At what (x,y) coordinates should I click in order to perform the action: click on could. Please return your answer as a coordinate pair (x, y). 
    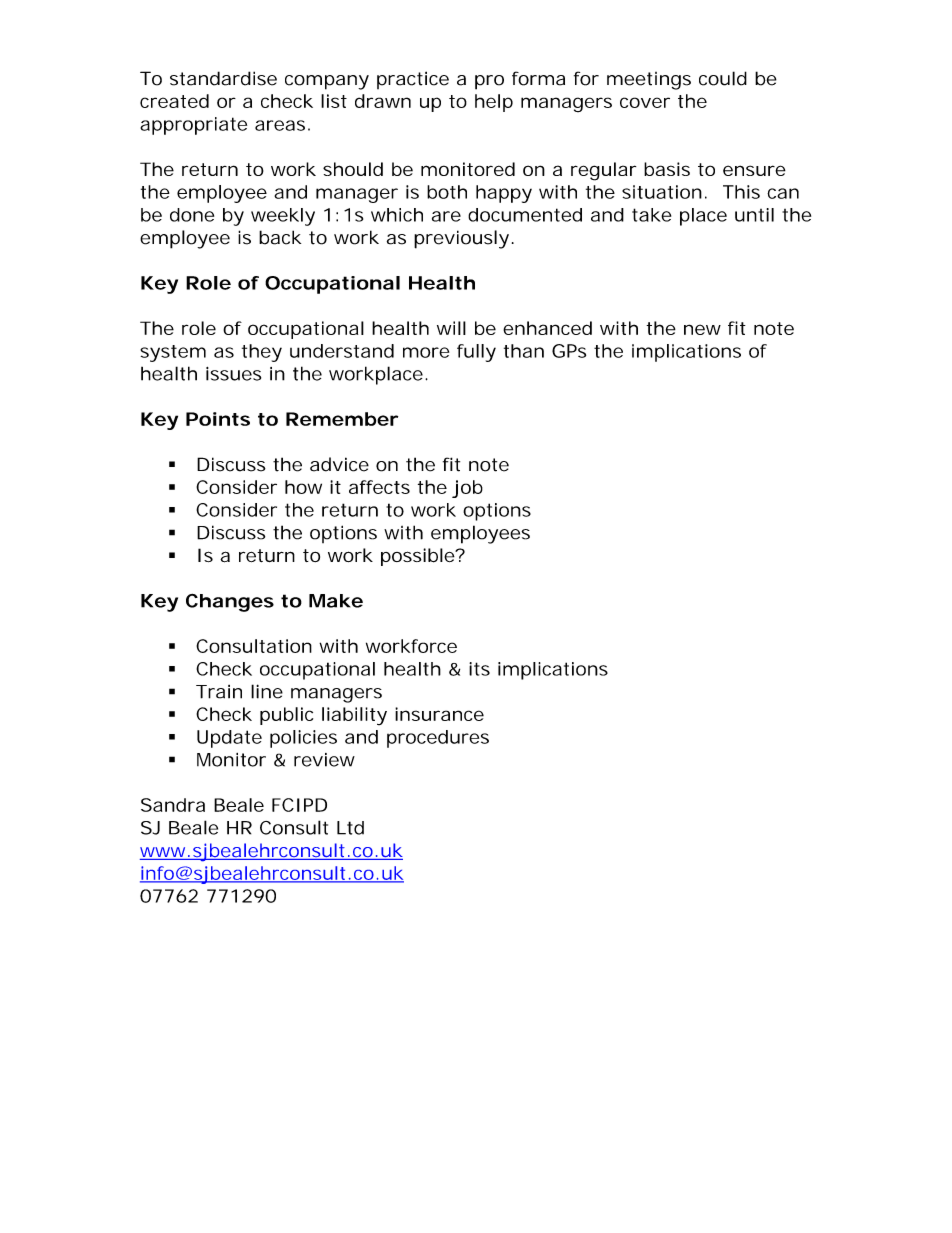
    Looking at the image, I should click on (723, 78).
